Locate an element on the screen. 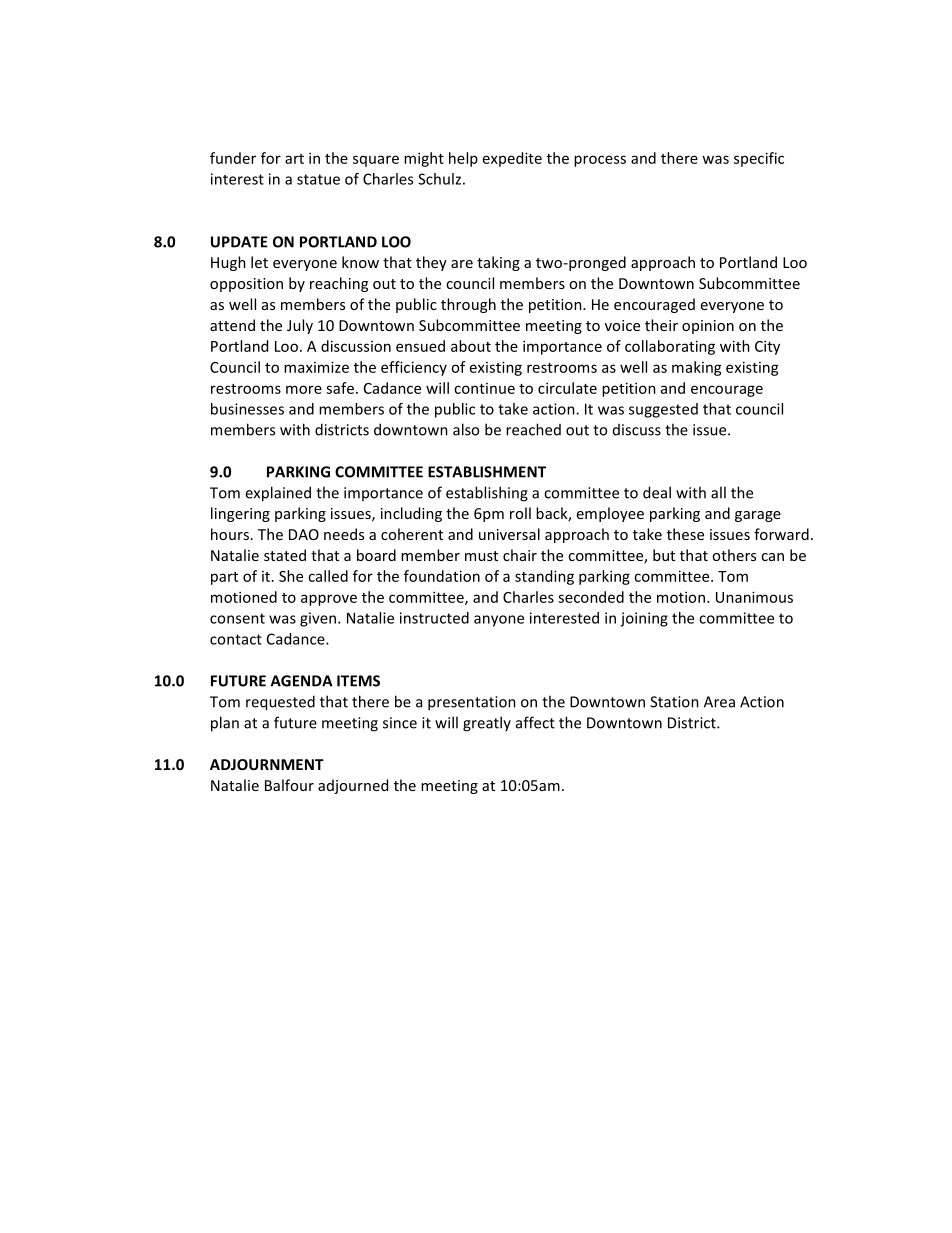 The image size is (952, 1233). statue is located at coordinates (318, 179).
